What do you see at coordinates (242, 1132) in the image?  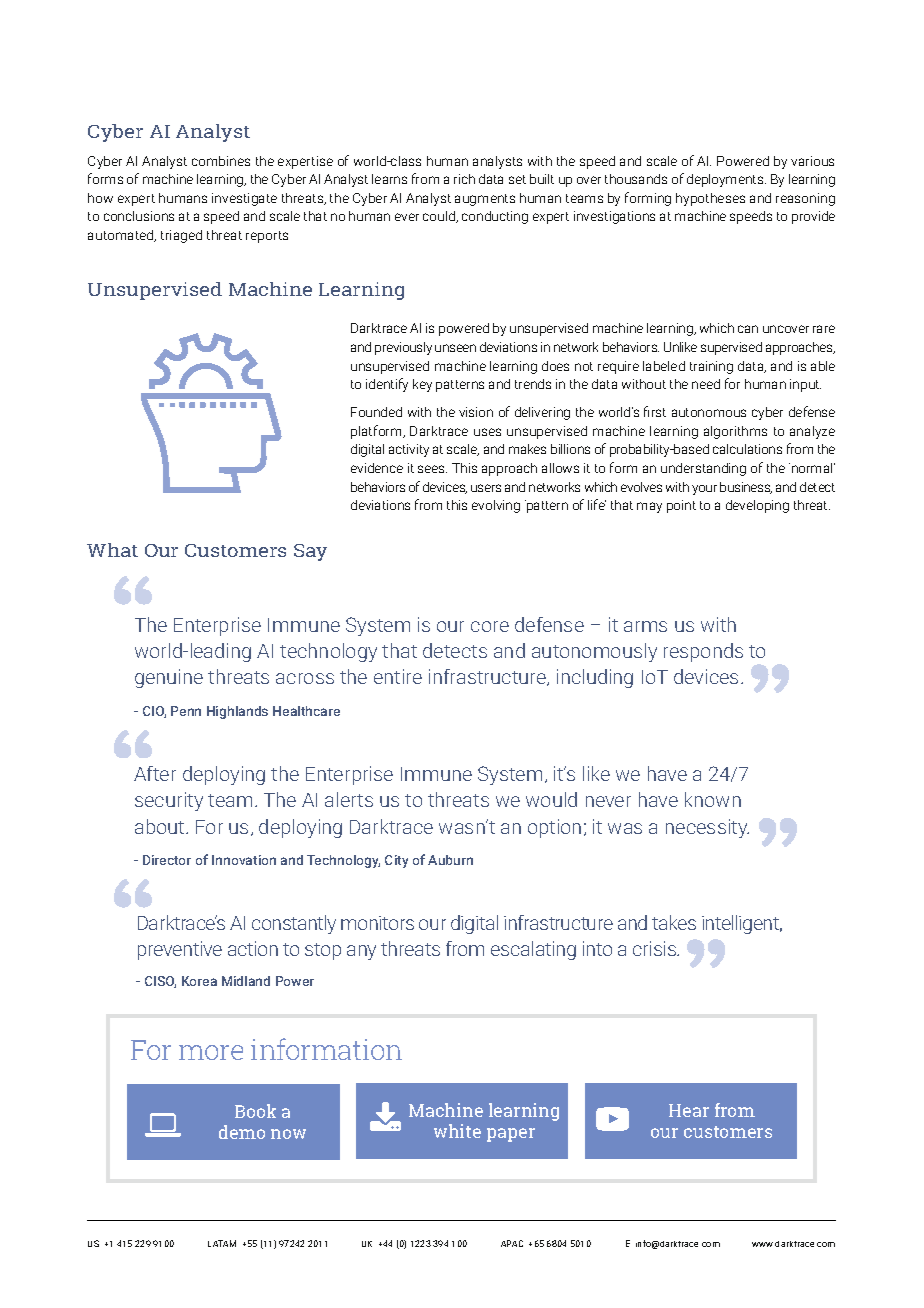 I see `demo` at bounding box center [242, 1132].
